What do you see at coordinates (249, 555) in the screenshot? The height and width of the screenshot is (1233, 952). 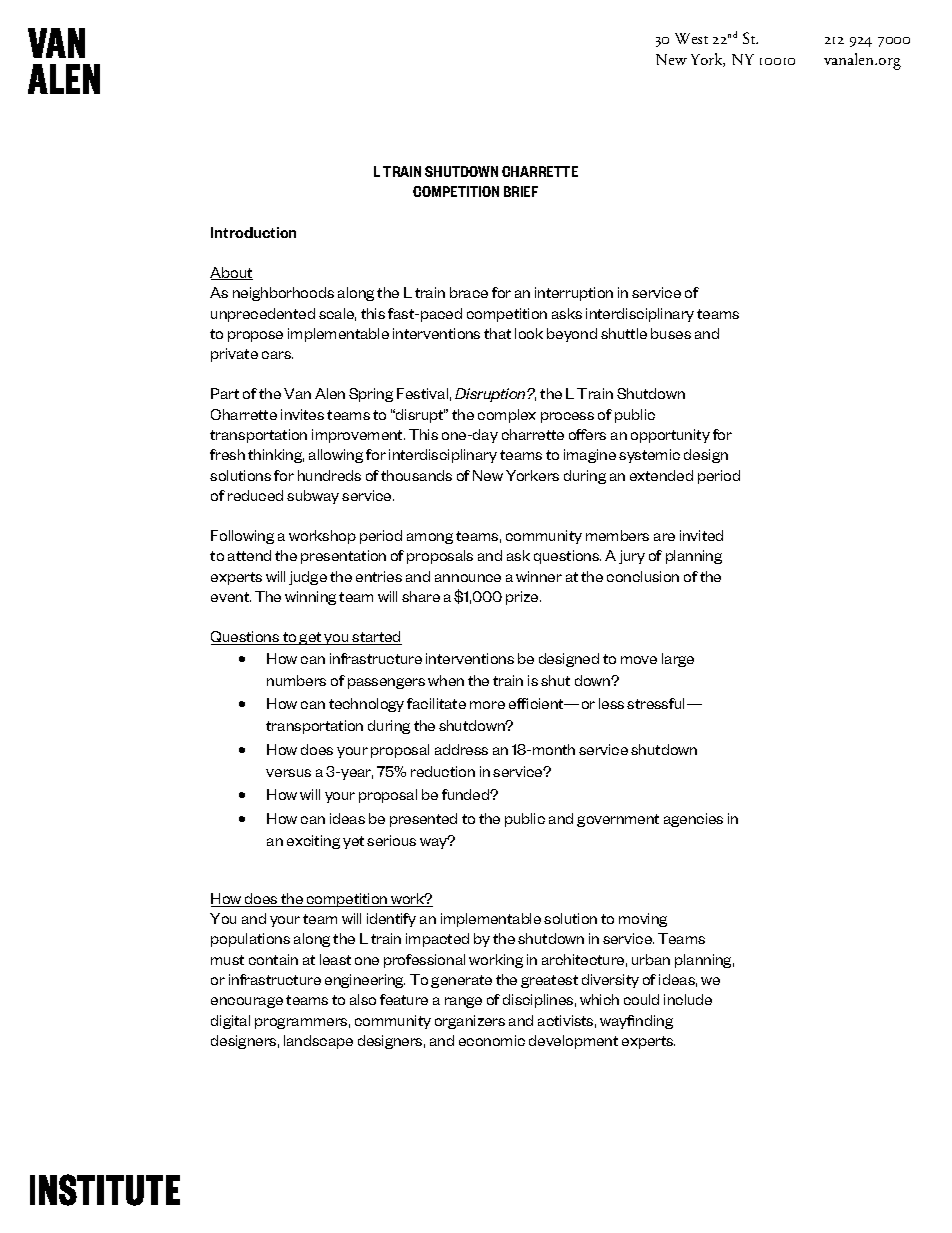 I see `attend` at bounding box center [249, 555].
